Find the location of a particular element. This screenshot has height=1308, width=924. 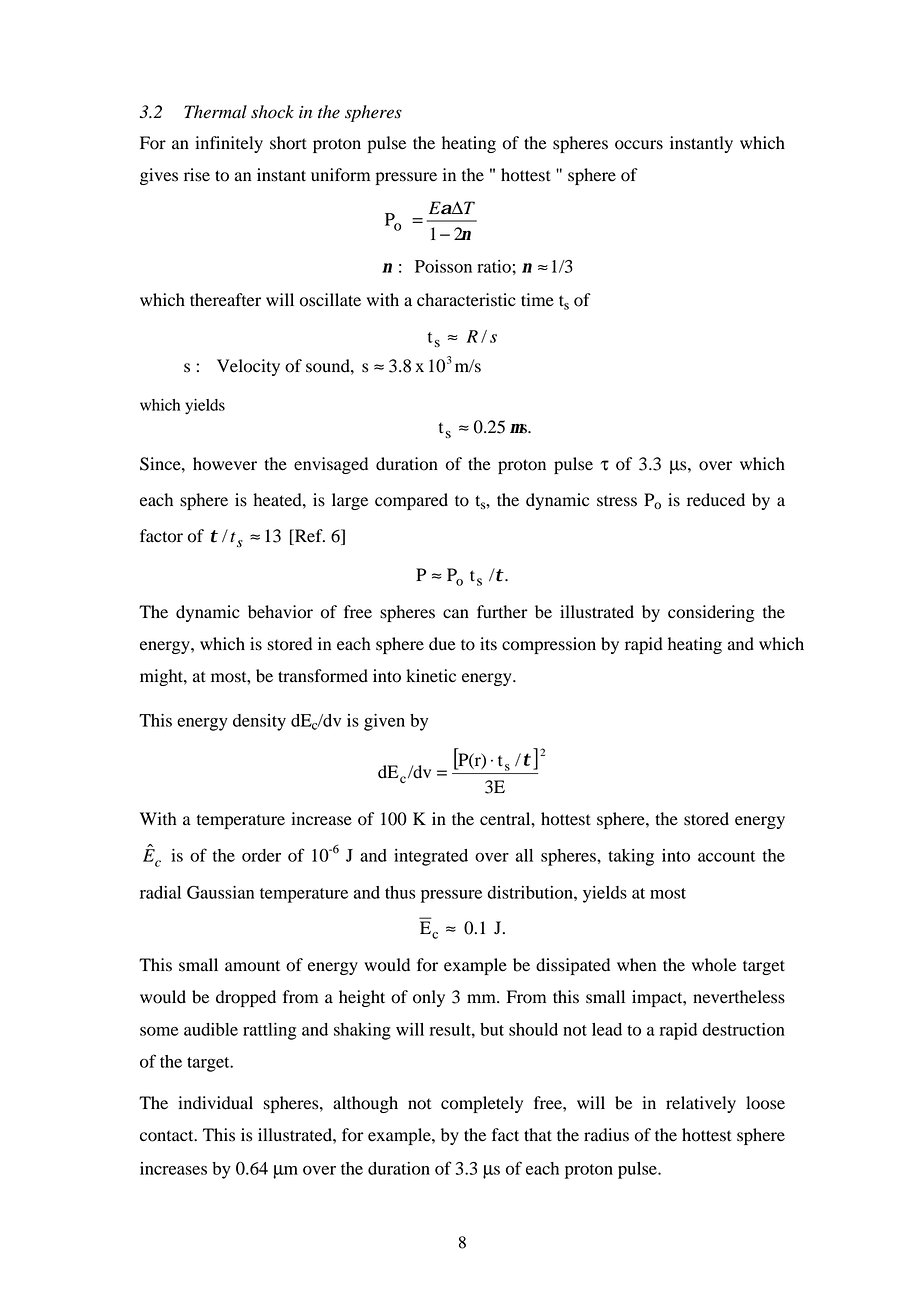

considering is located at coordinates (711, 613).
